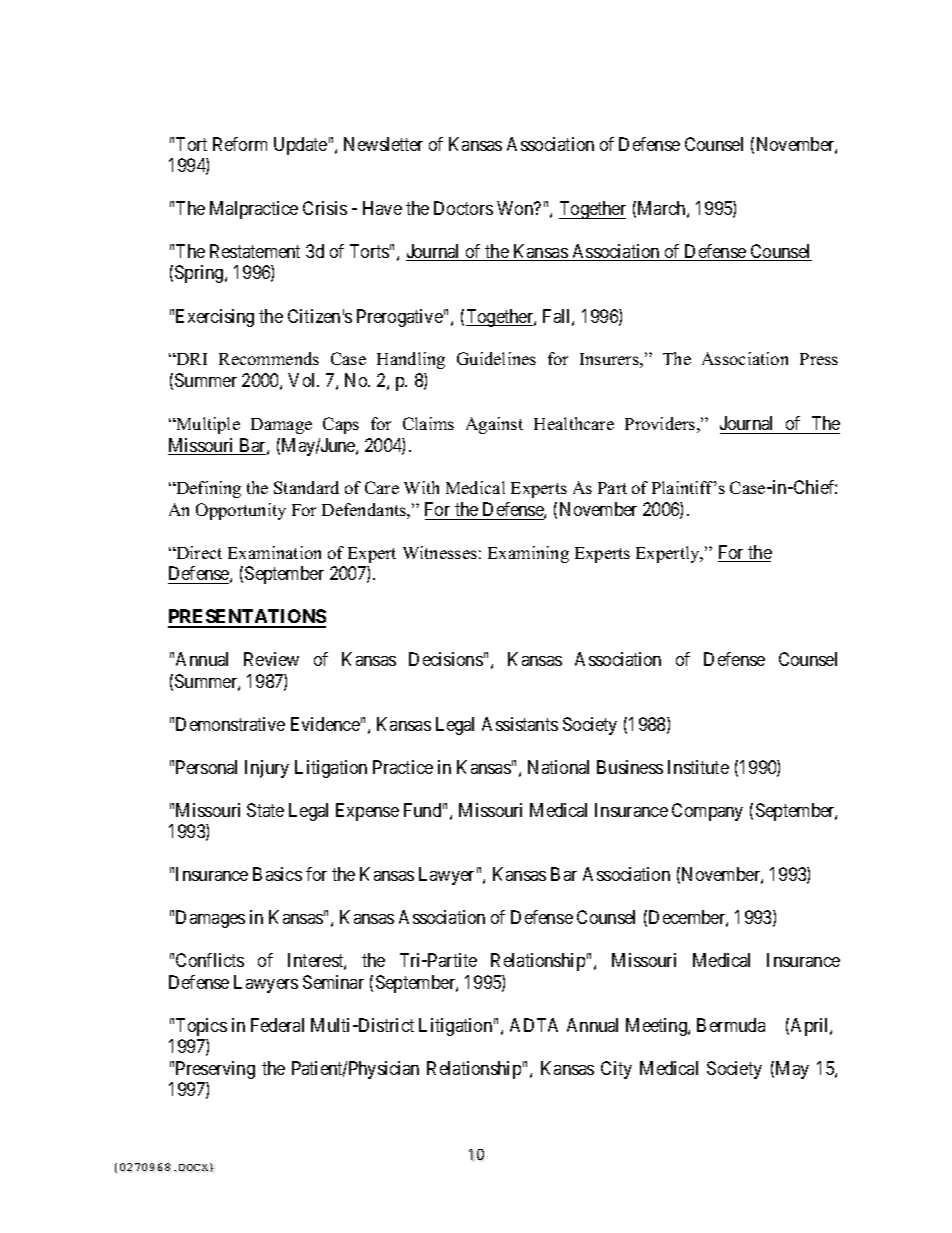 Image resolution: width=952 pixels, height=1233 pixels. Describe the element at coordinates (528, 554) in the screenshot. I see `Examining` at that location.
